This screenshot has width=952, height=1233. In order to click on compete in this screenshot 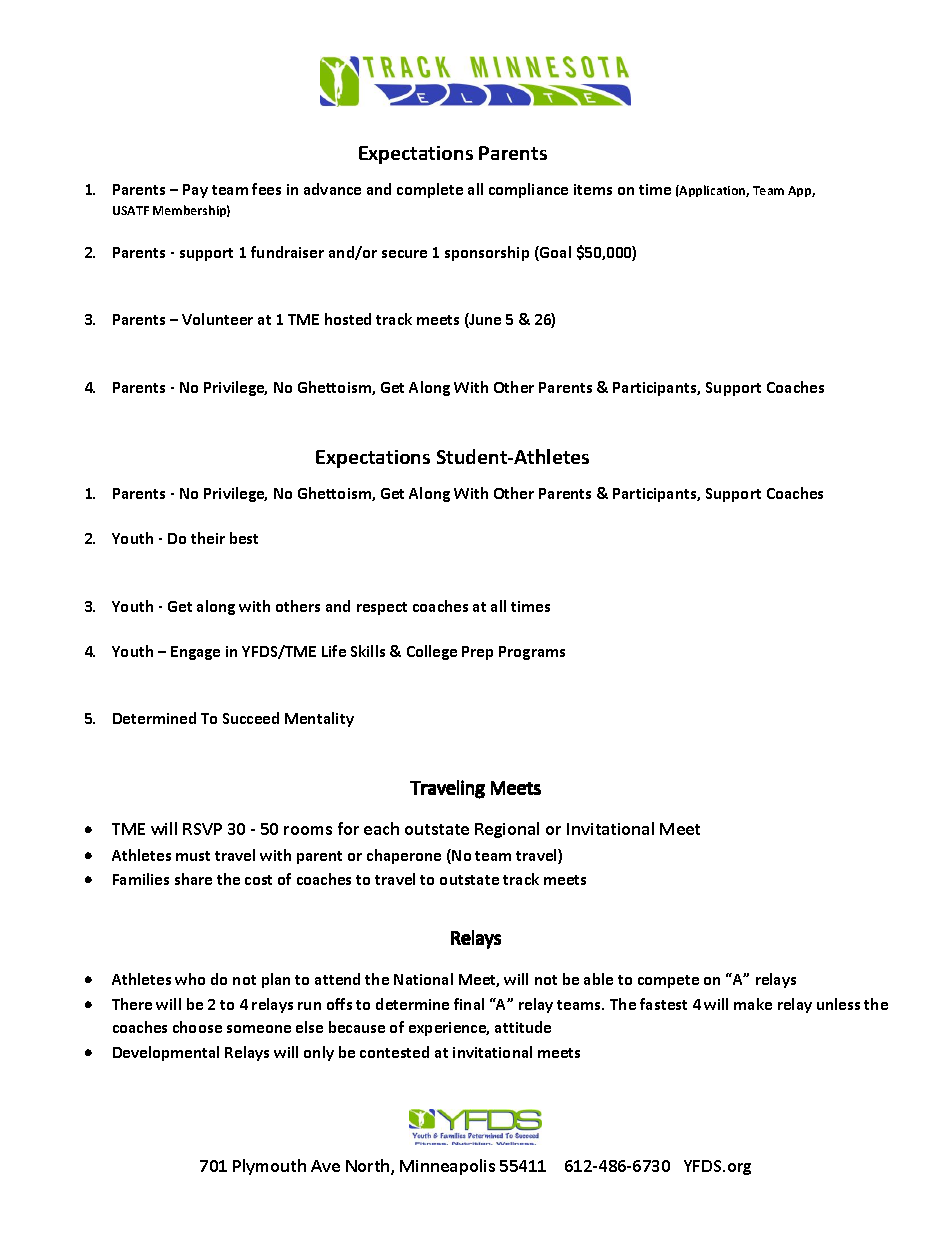, I will do `click(668, 981)`.
